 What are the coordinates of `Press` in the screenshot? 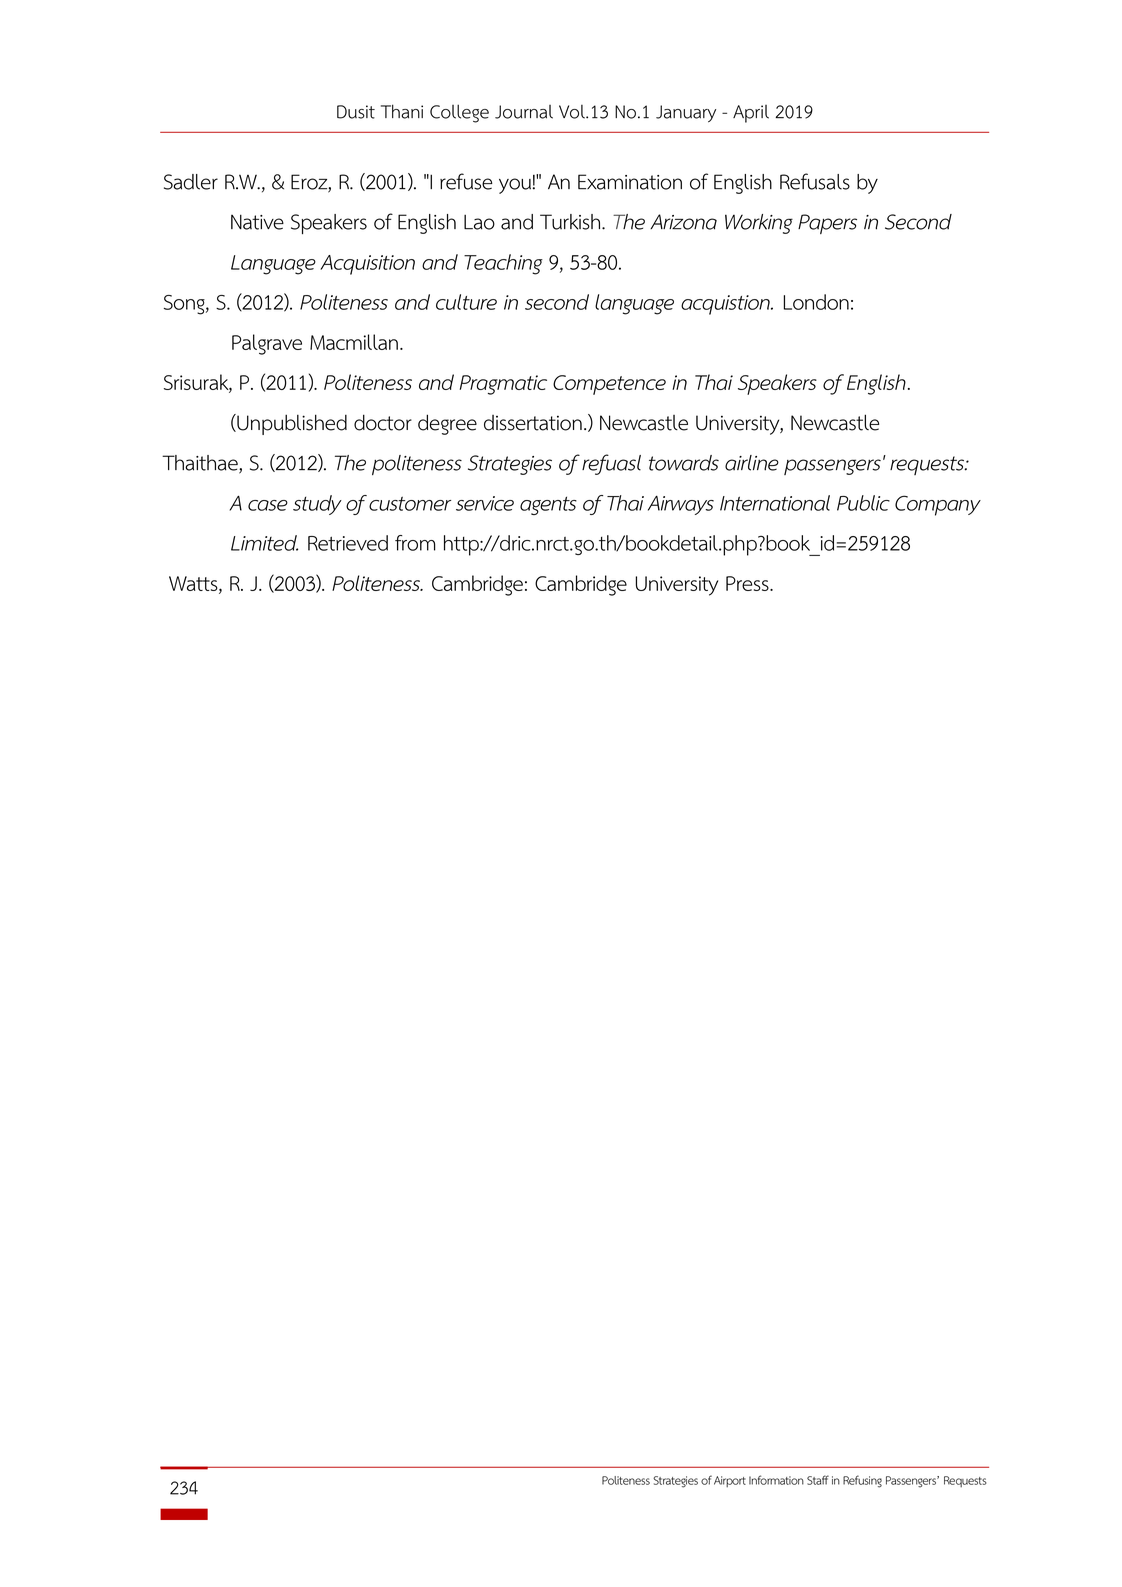 It's located at (748, 583).
